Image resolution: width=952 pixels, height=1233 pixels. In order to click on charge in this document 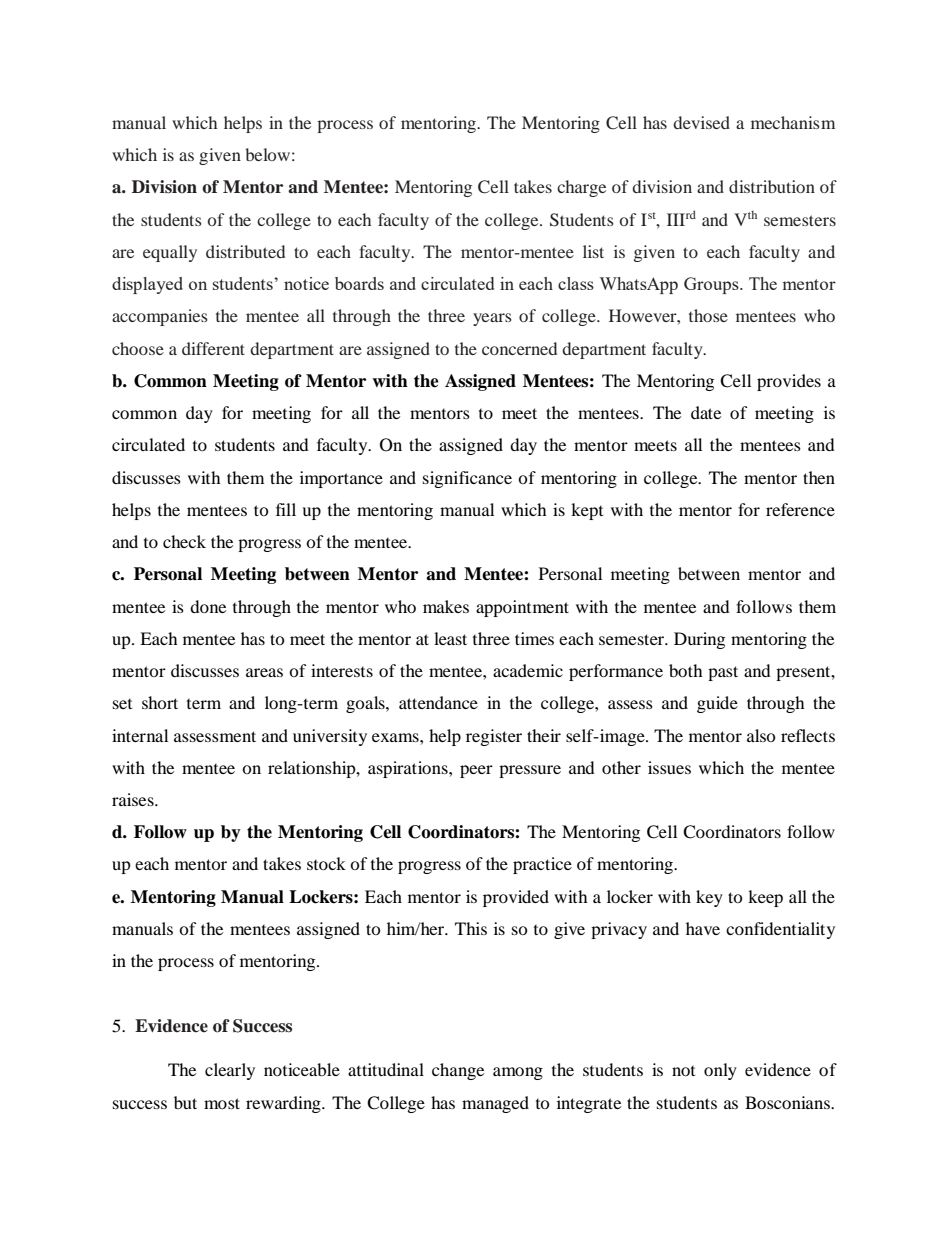, I will do `click(581, 188)`.
